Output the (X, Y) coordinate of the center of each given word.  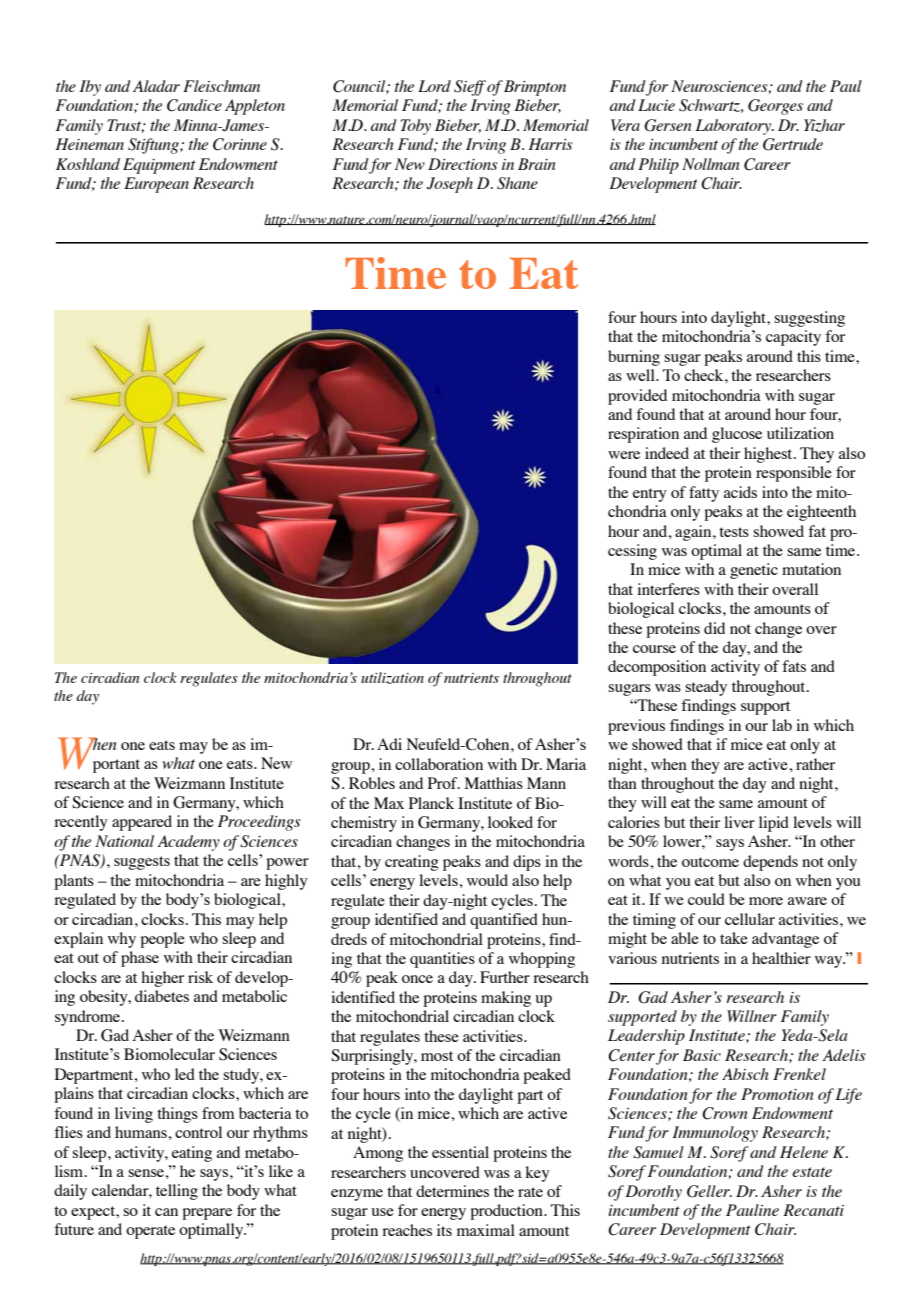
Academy (188, 843)
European (156, 185)
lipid (774, 824)
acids (740, 492)
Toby (415, 127)
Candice (194, 105)
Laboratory (735, 127)
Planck (431, 803)
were (624, 455)
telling (177, 1192)
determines (452, 1191)
